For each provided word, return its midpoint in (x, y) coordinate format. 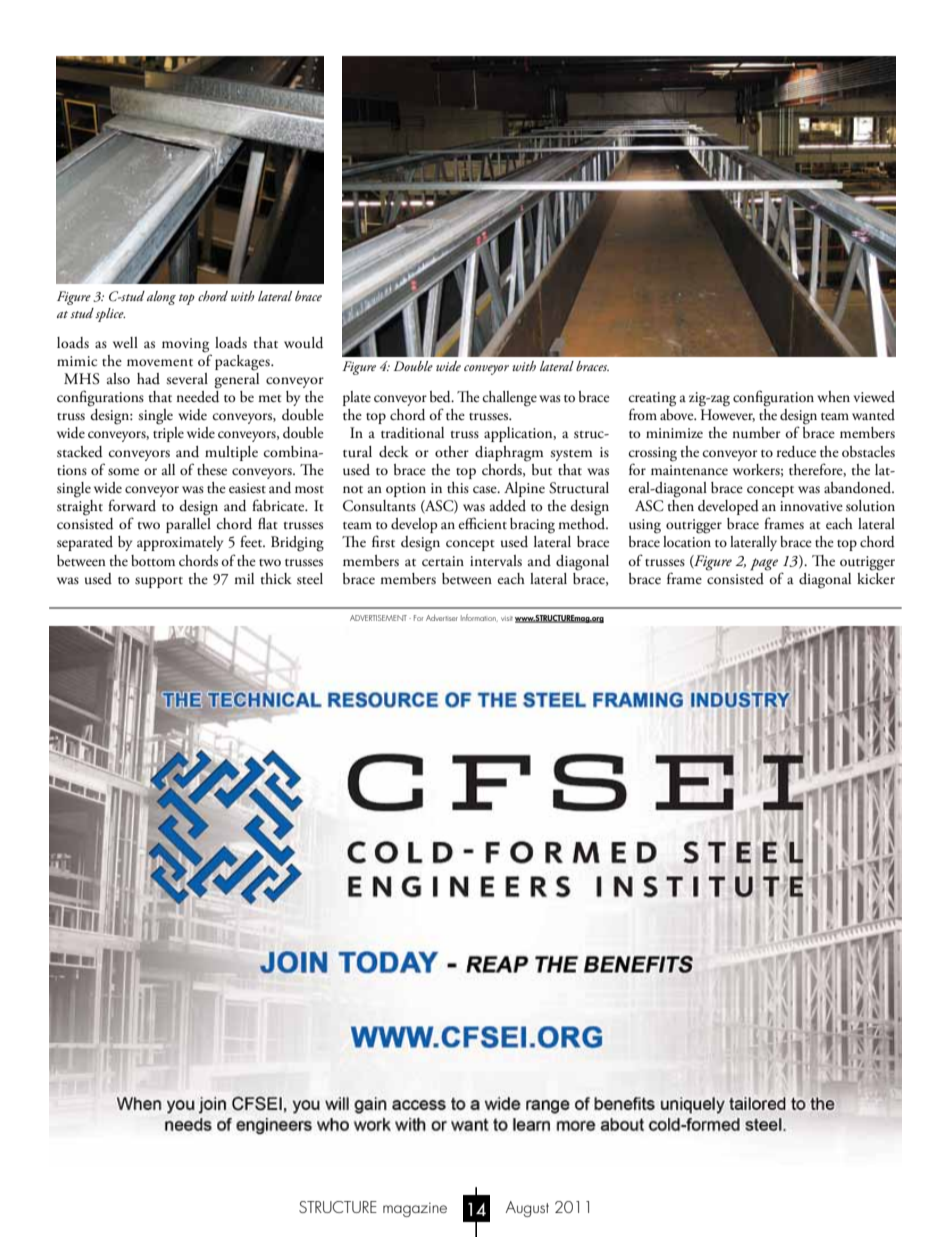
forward (132, 505)
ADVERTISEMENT (380, 618)
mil (244, 578)
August (527, 1209)
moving (185, 345)
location (687, 542)
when (833, 396)
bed (441, 397)
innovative (811, 506)
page (764, 564)
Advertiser (442, 618)
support (159, 582)
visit (507, 618)
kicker (876, 577)
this (458, 488)
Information (479, 618)
